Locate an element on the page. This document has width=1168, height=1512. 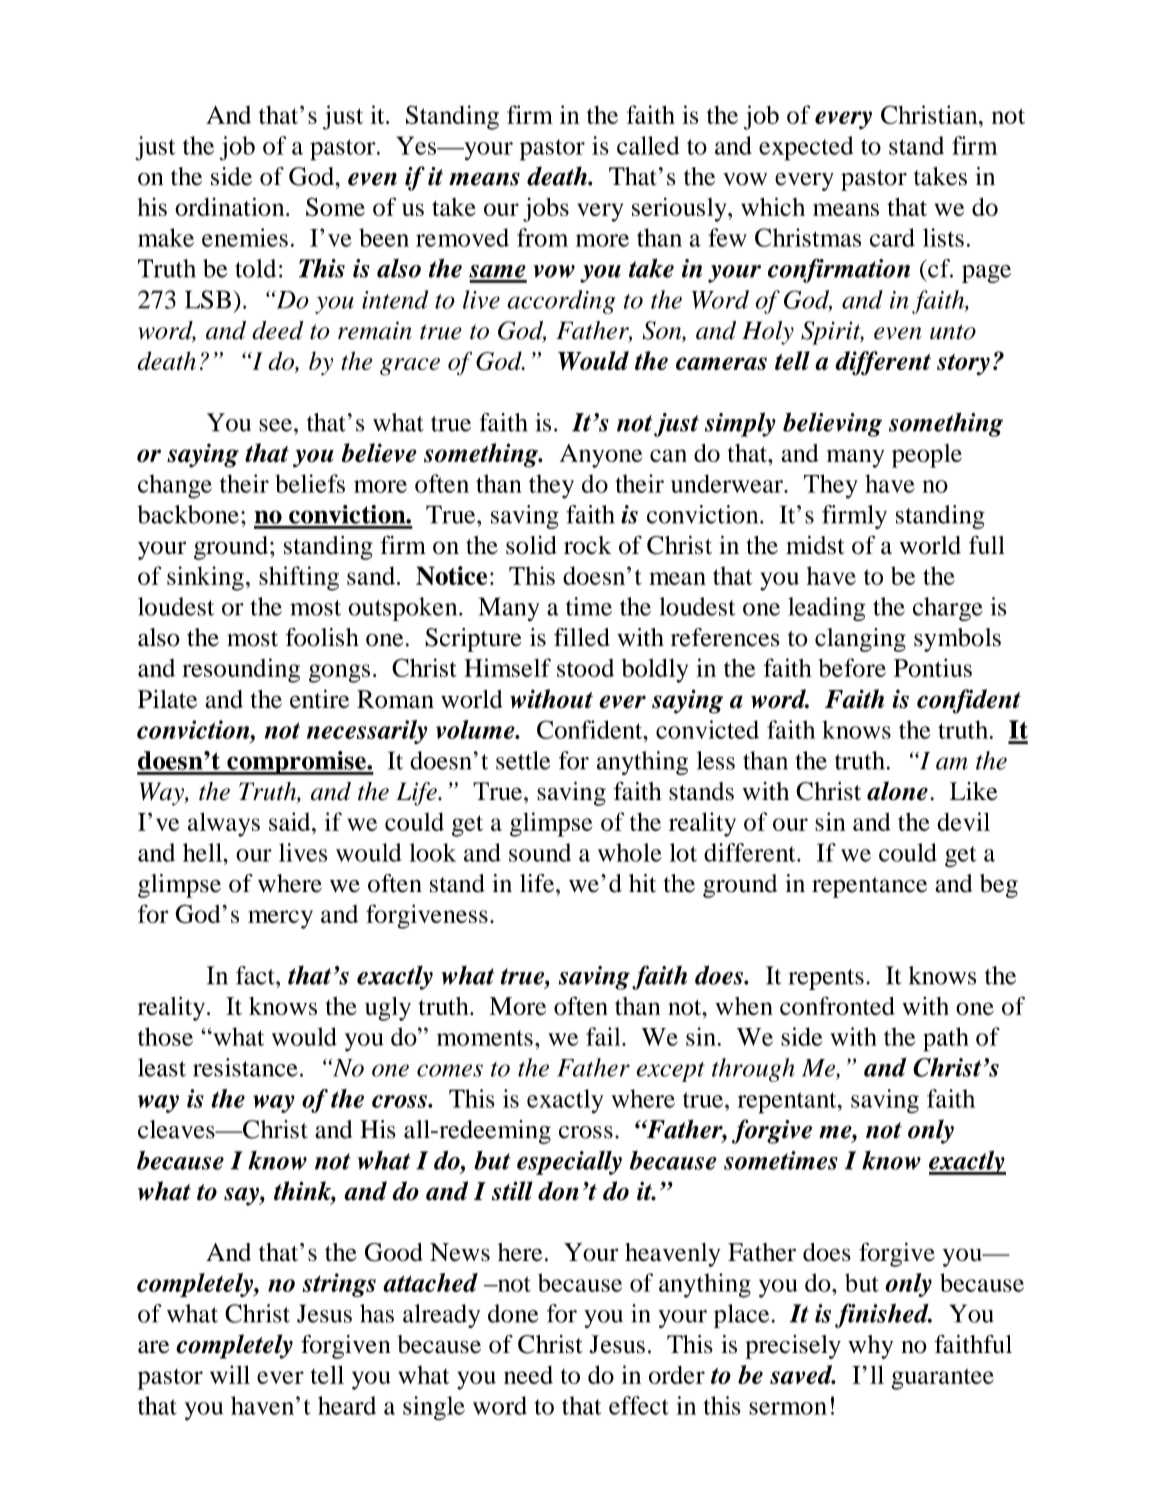
card is located at coordinates (892, 237).
